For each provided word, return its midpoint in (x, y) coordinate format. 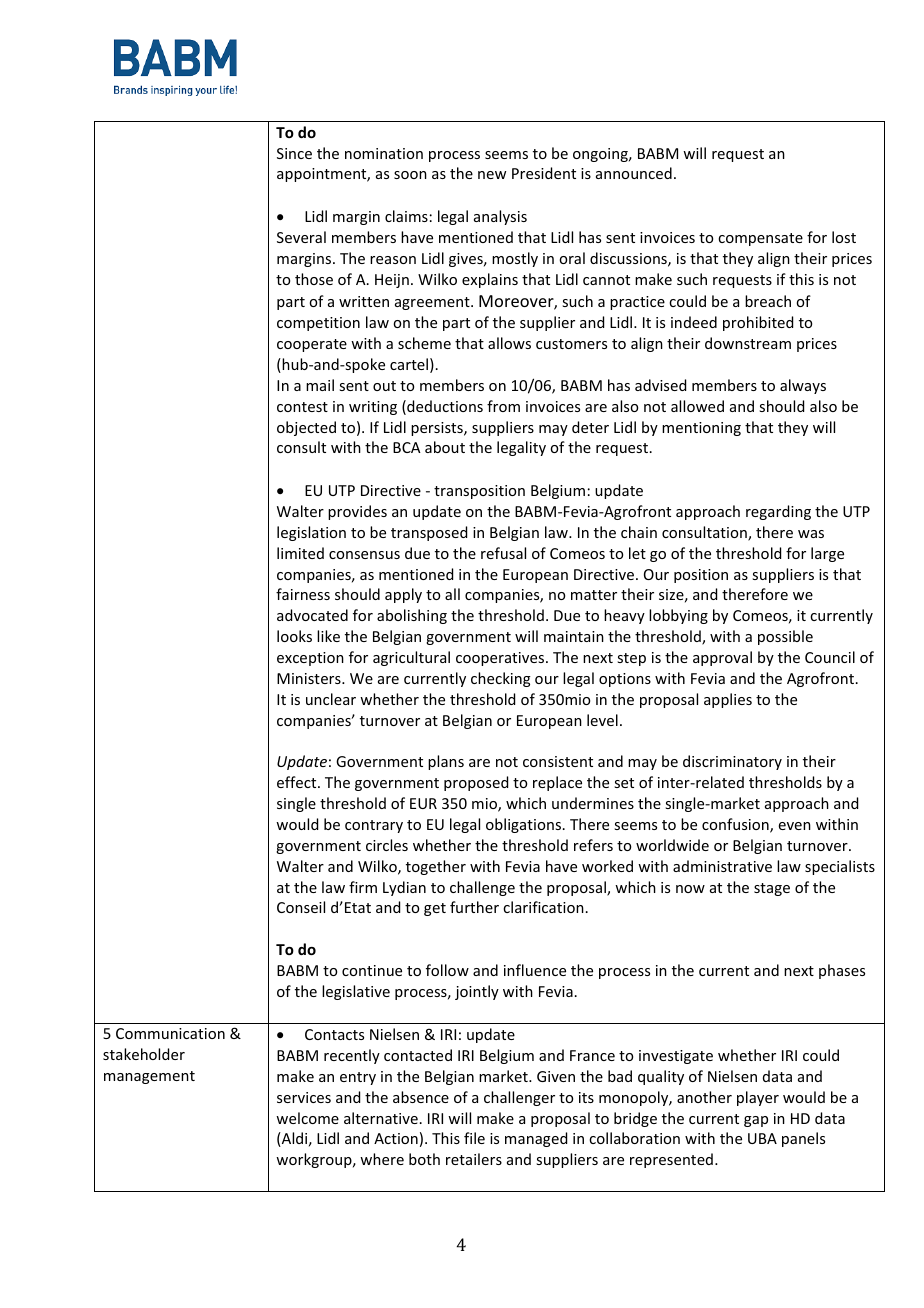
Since (294, 153)
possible (785, 637)
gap (756, 1121)
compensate (760, 239)
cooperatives (501, 659)
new (492, 175)
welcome (307, 1118)
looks (294, 636)
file (474, 1138)
